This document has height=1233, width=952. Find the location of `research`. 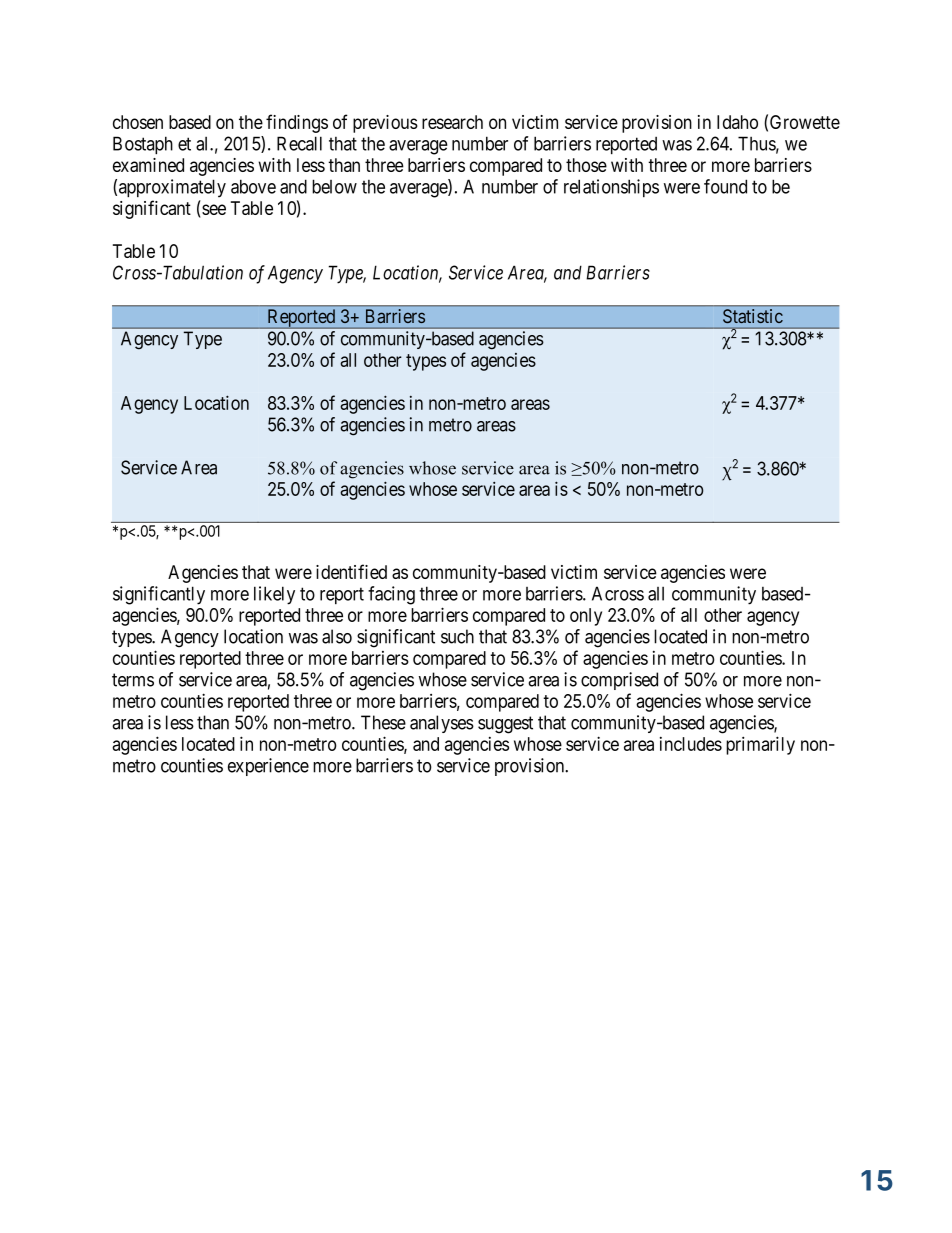

research is located at coordinates (452, 122).
